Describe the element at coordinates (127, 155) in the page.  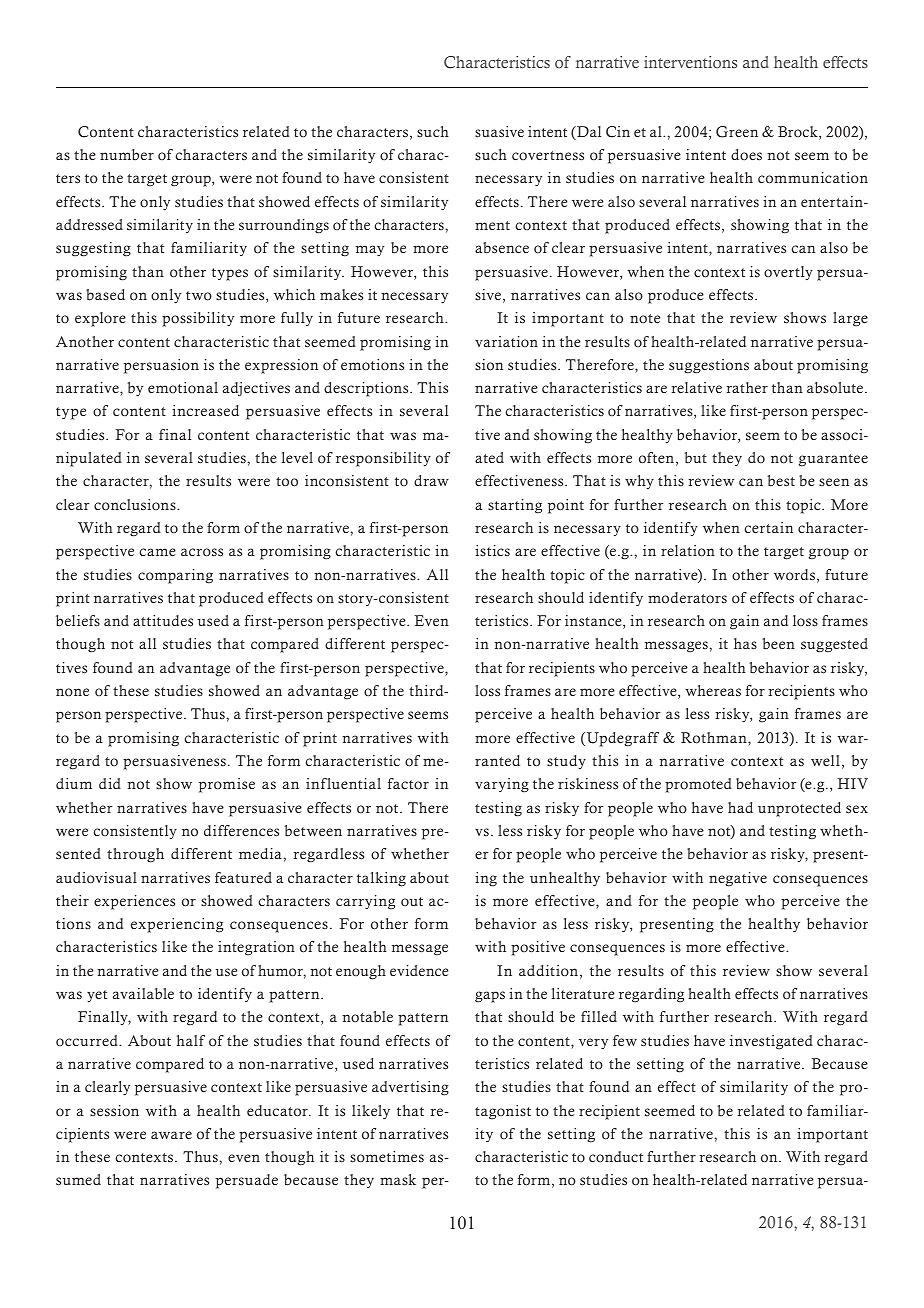
I see `number` at that location.
